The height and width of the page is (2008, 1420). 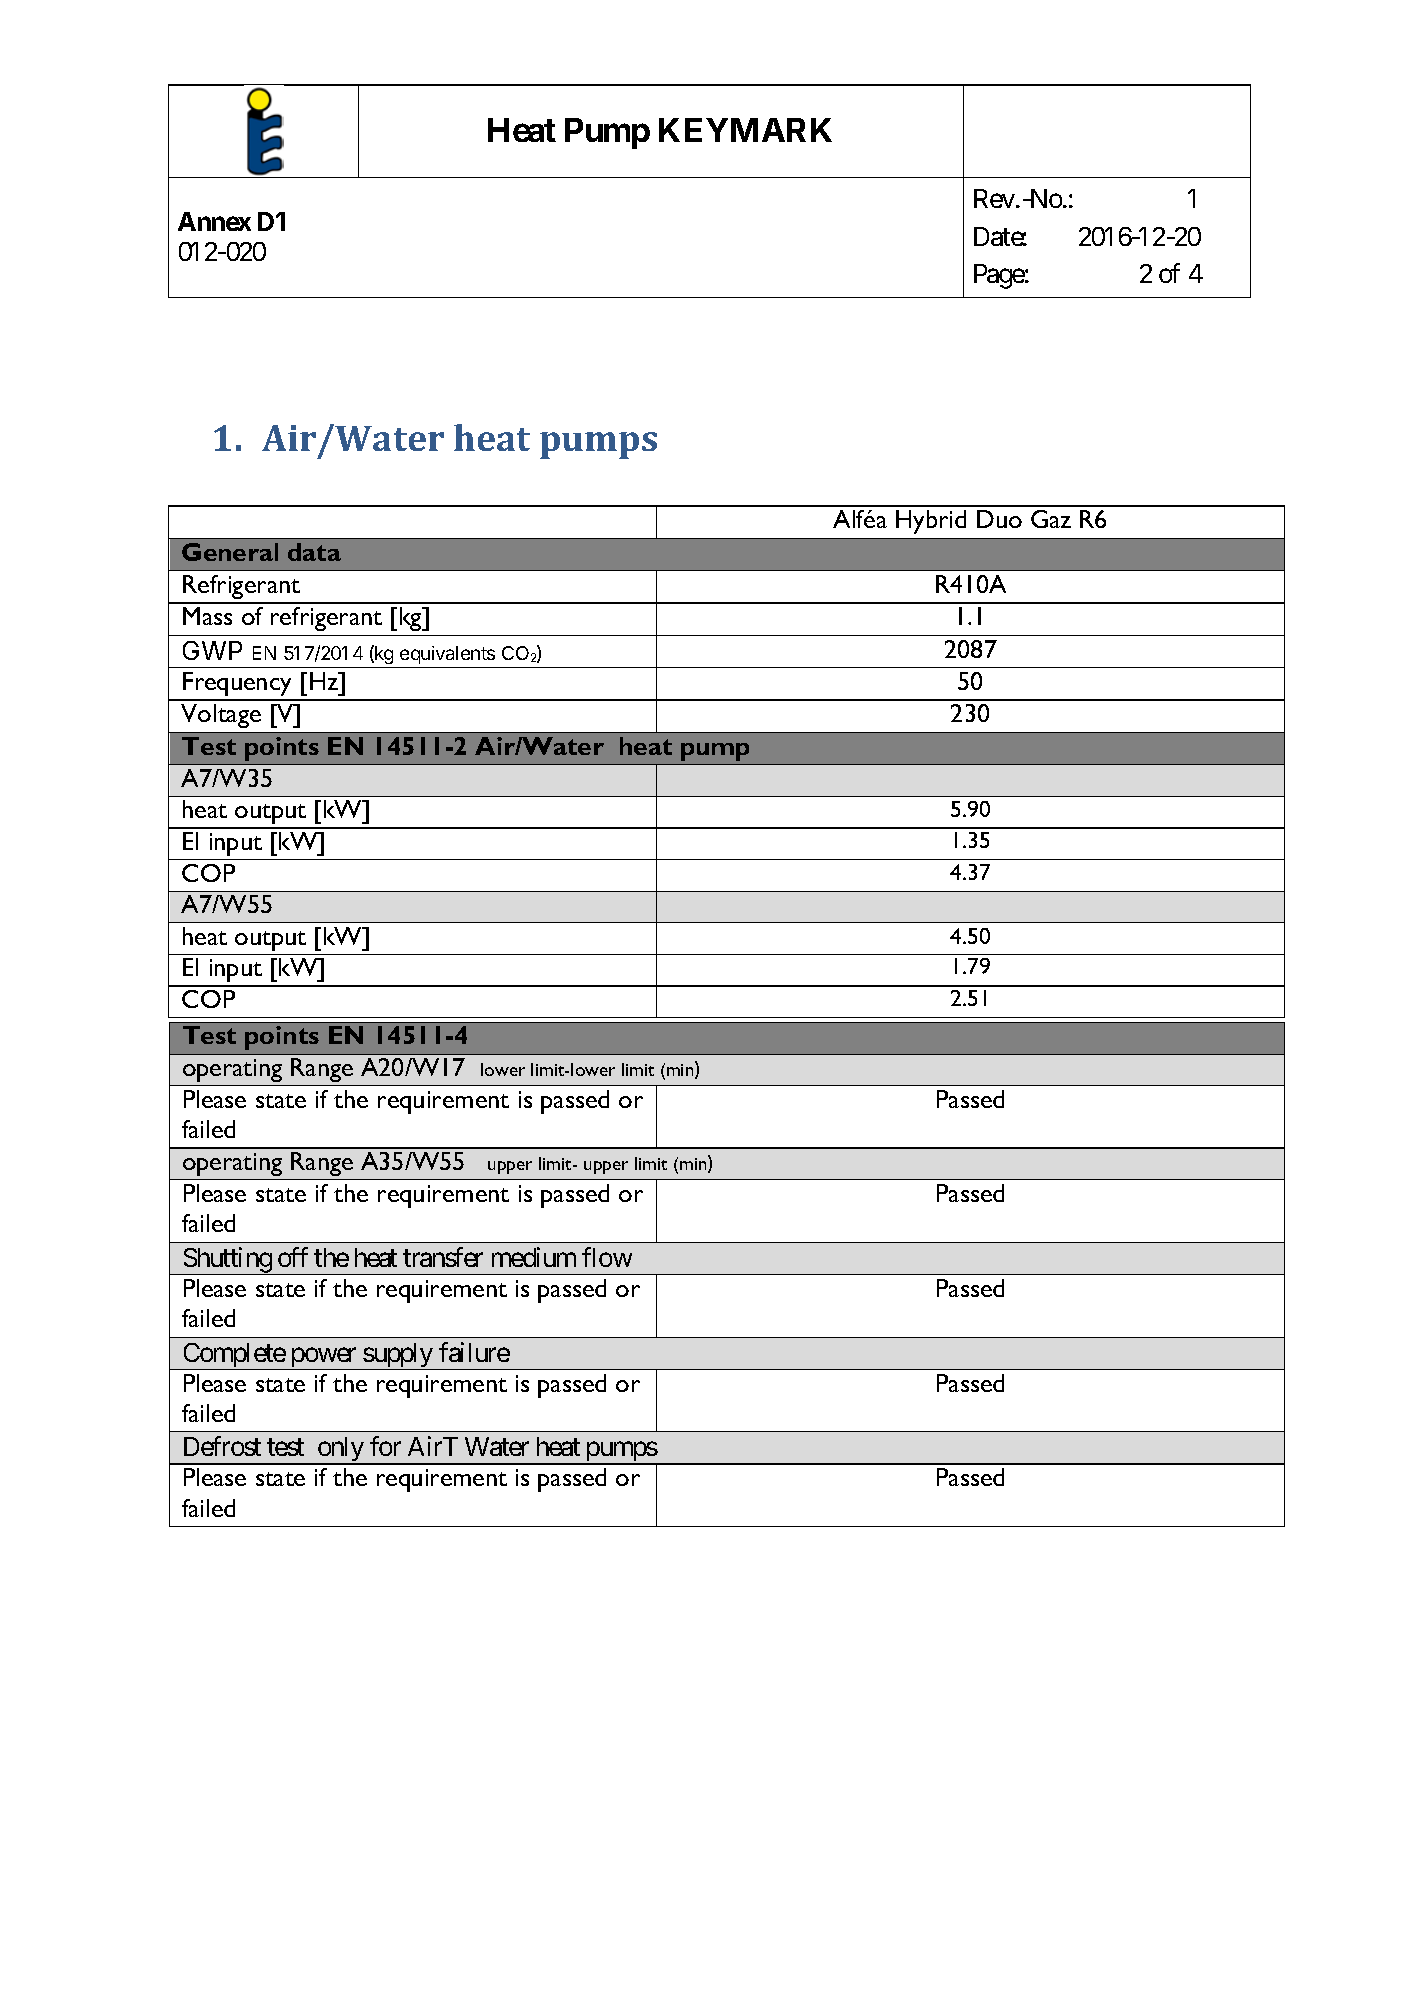 I want to click on data, so click(x=314, y=552).
